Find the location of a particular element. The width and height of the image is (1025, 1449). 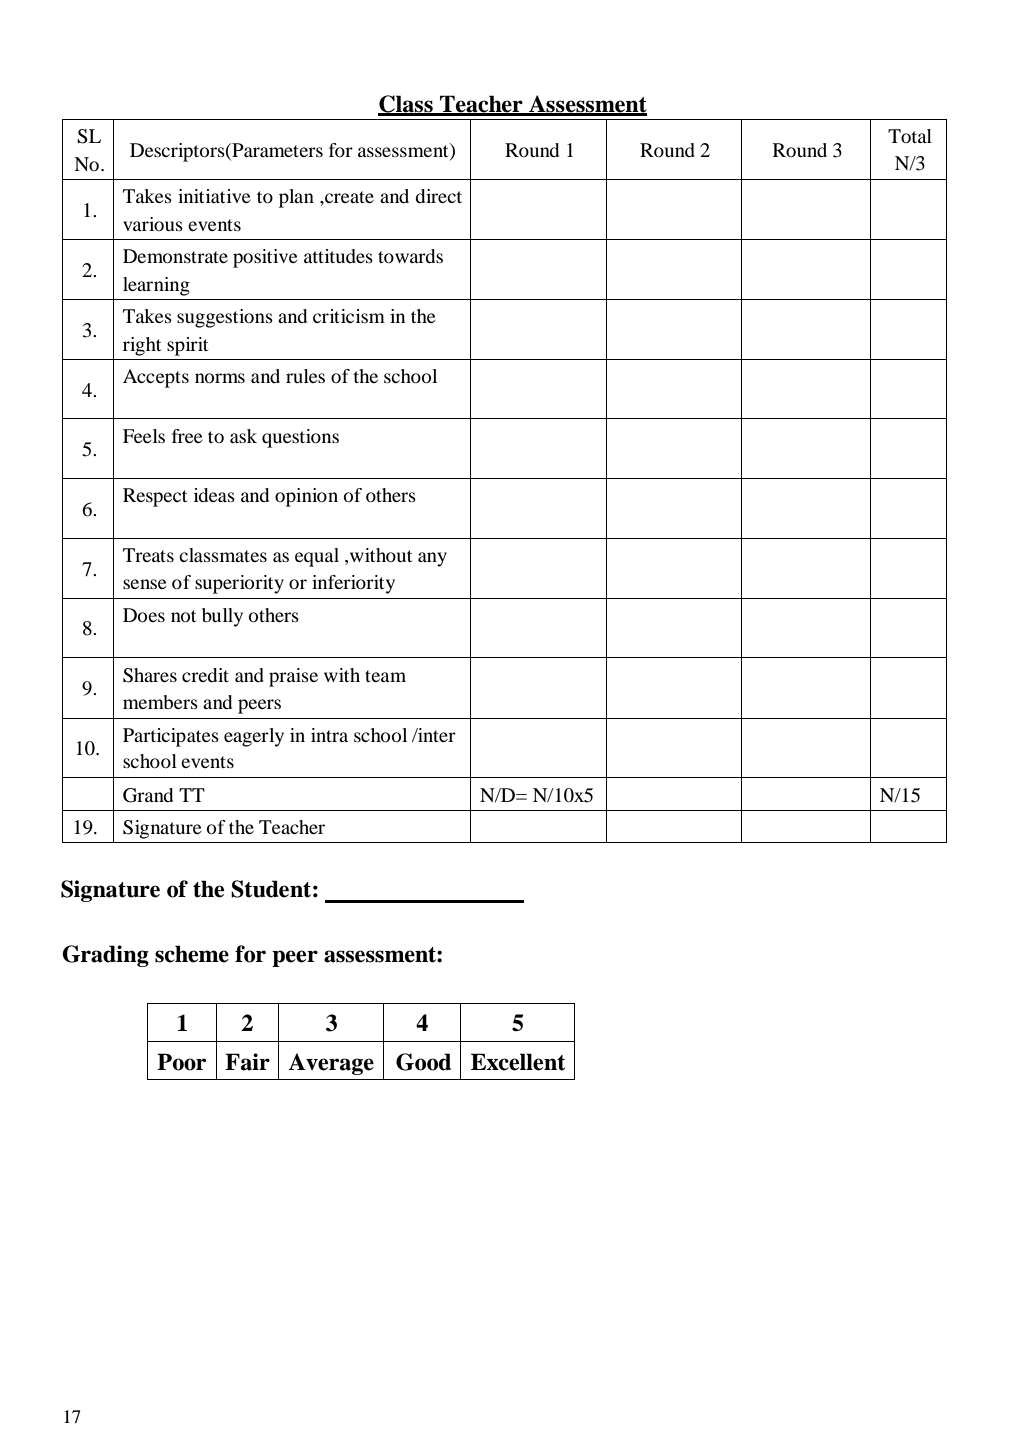

Total is located at coordinates (910, 136).
